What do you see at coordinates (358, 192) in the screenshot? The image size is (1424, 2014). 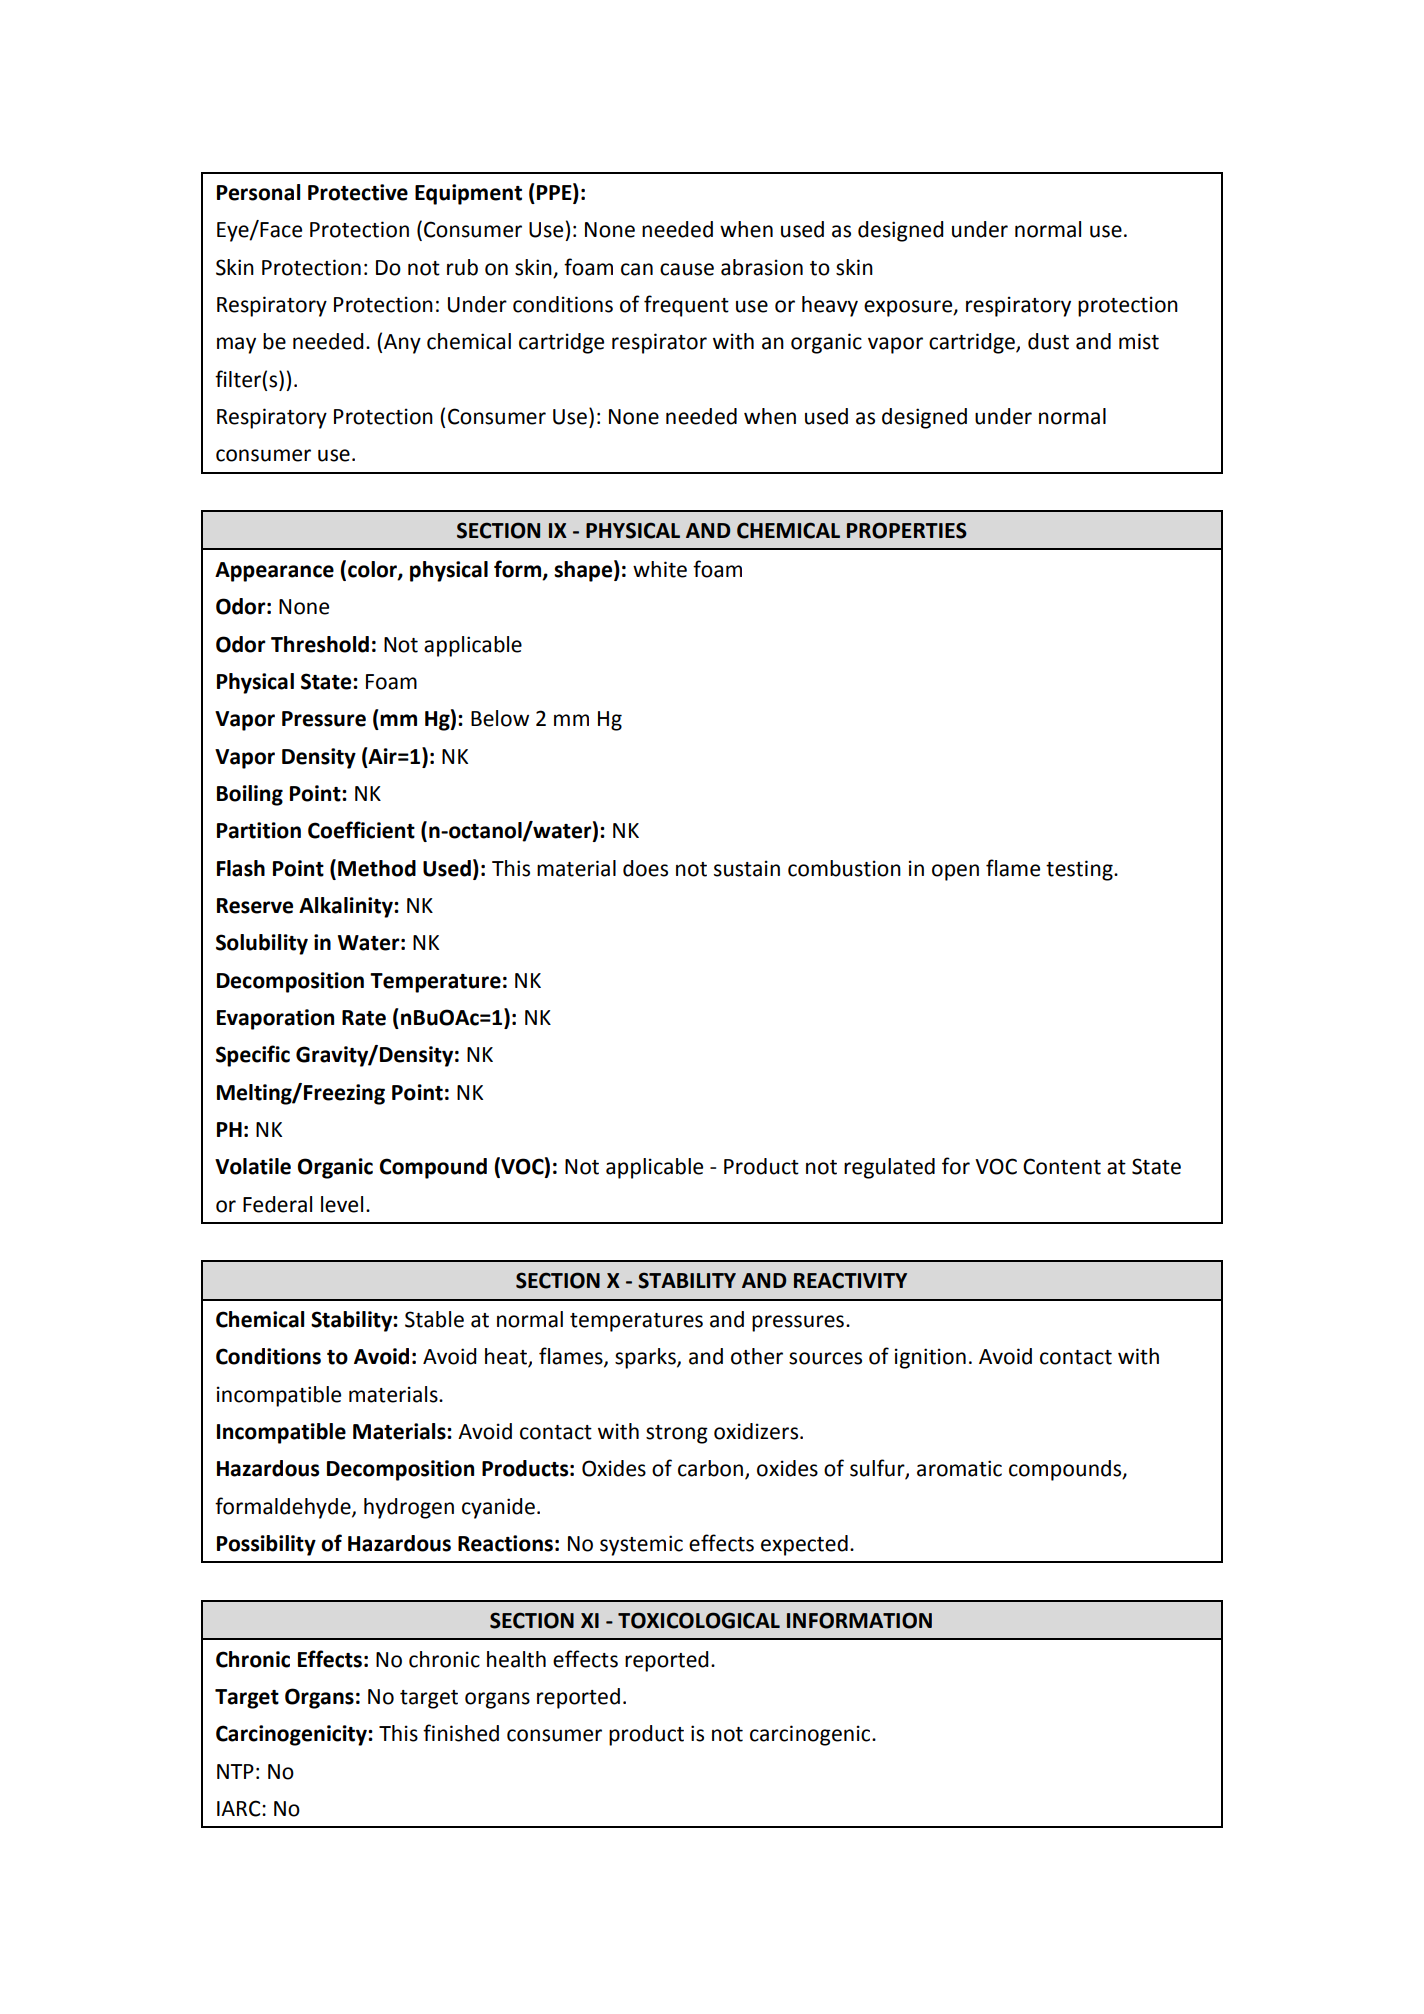 I see `Protective` at bounding box center [358, 192].
